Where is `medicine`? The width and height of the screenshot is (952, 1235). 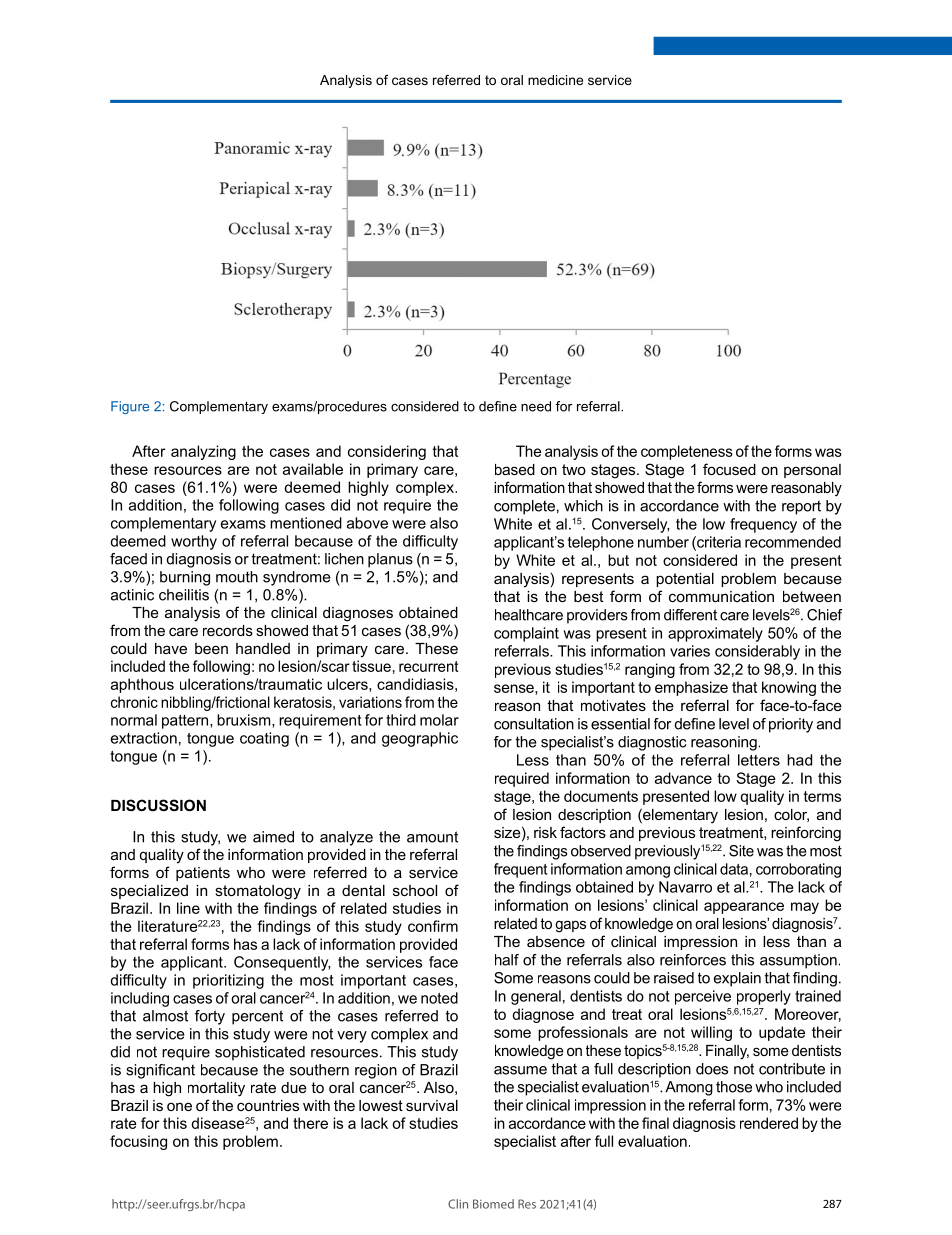
medicine is located at coordinates (555, 80).
